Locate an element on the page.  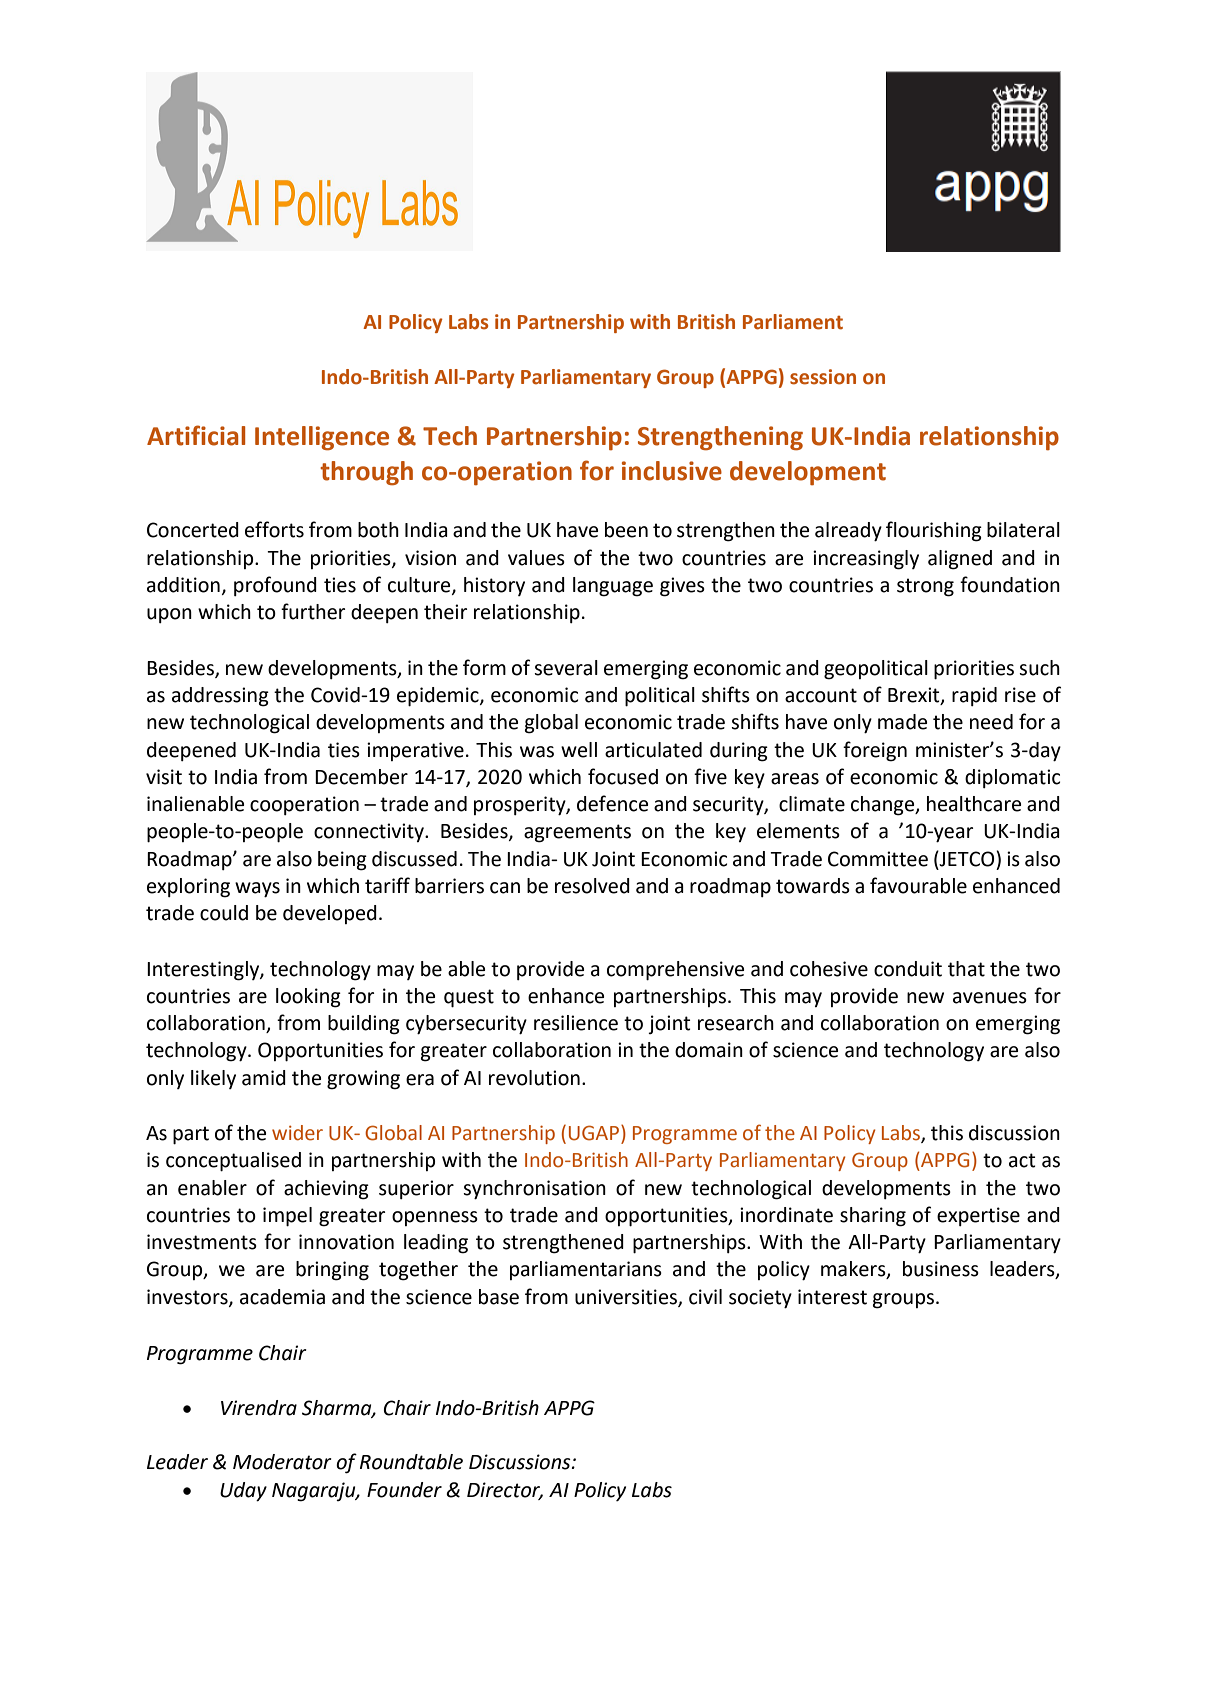
December is located at coordinates (361, 777).
